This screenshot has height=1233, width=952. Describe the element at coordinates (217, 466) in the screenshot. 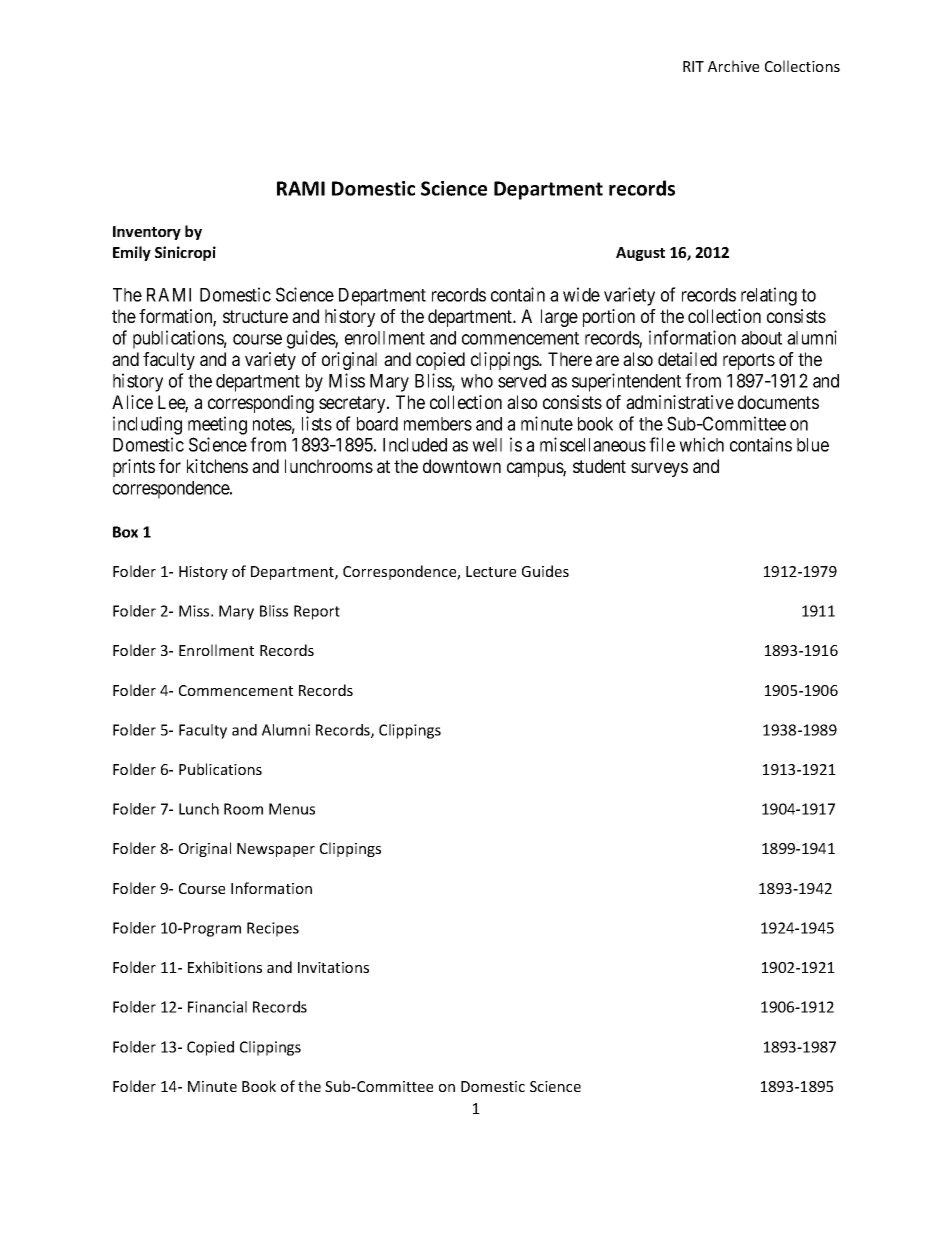

I see `kitchens` at that location.
